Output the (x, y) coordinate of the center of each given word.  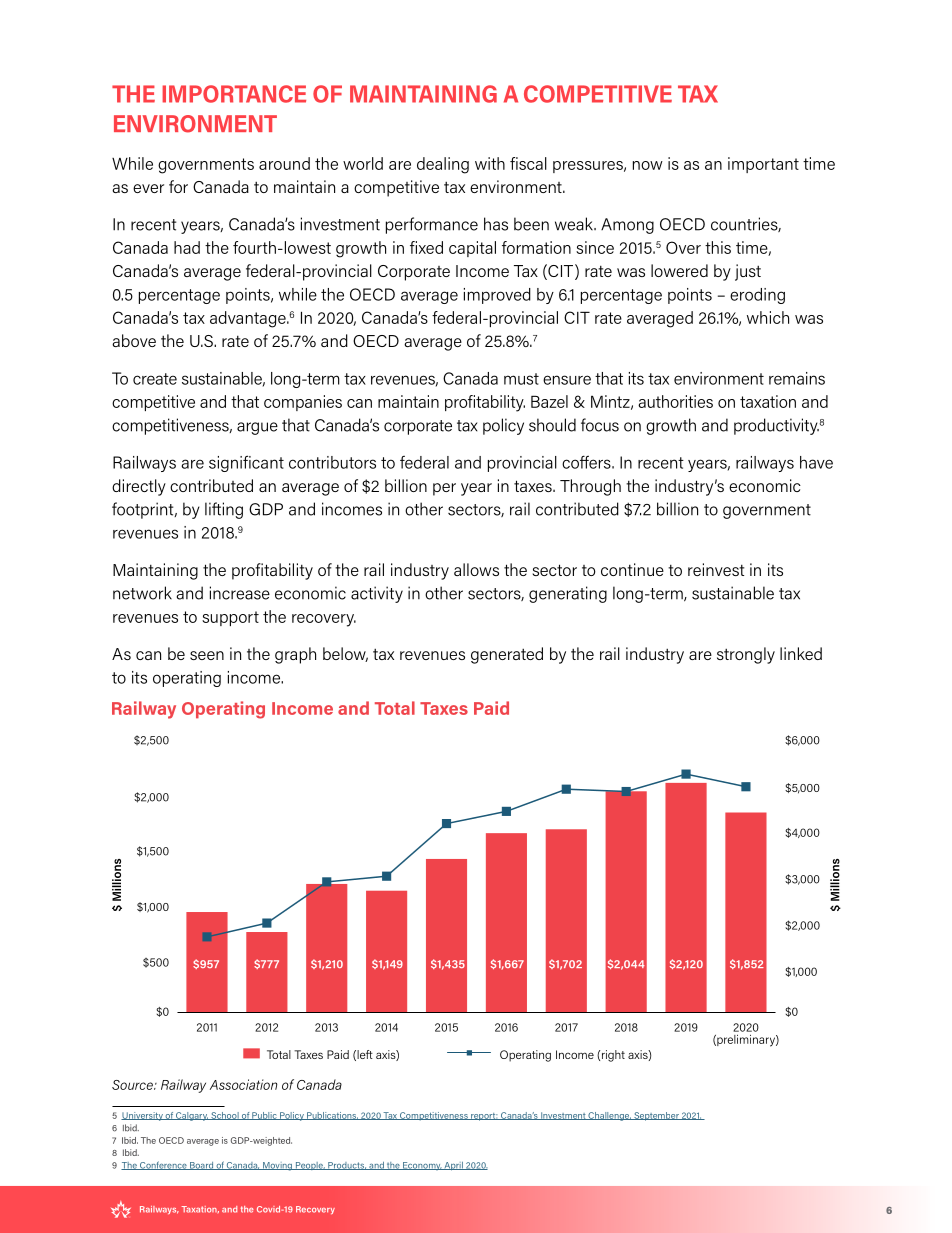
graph (295, 655)
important (763, 165)
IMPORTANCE (234, 94)
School (225, 1116)
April (454, 1166)
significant (246, 463)
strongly (746, 655)
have (816, 462)
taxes (534, 486)
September (656, 1116)
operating (187, 679)
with (490, 163)
